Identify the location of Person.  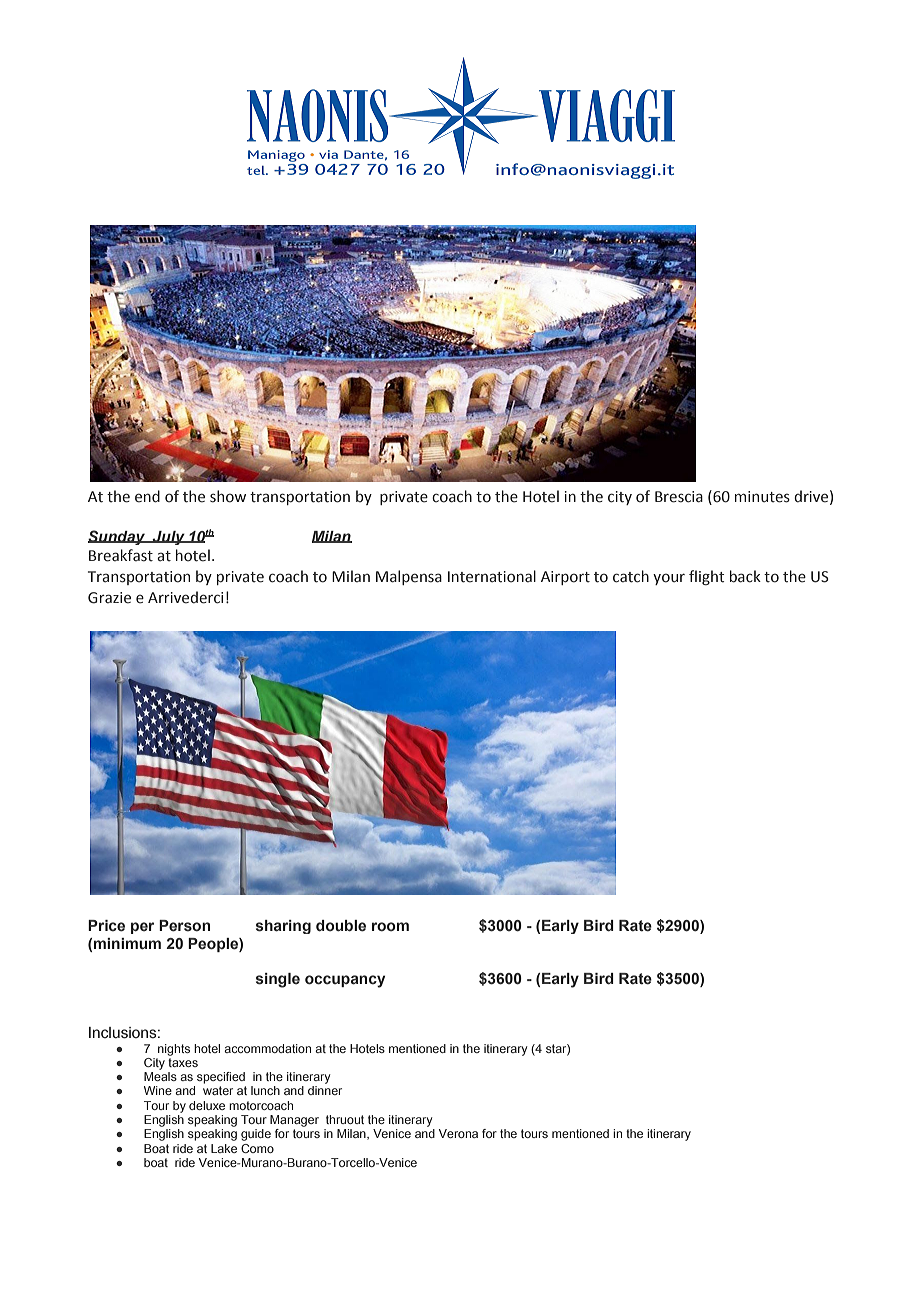
(184, 926).
